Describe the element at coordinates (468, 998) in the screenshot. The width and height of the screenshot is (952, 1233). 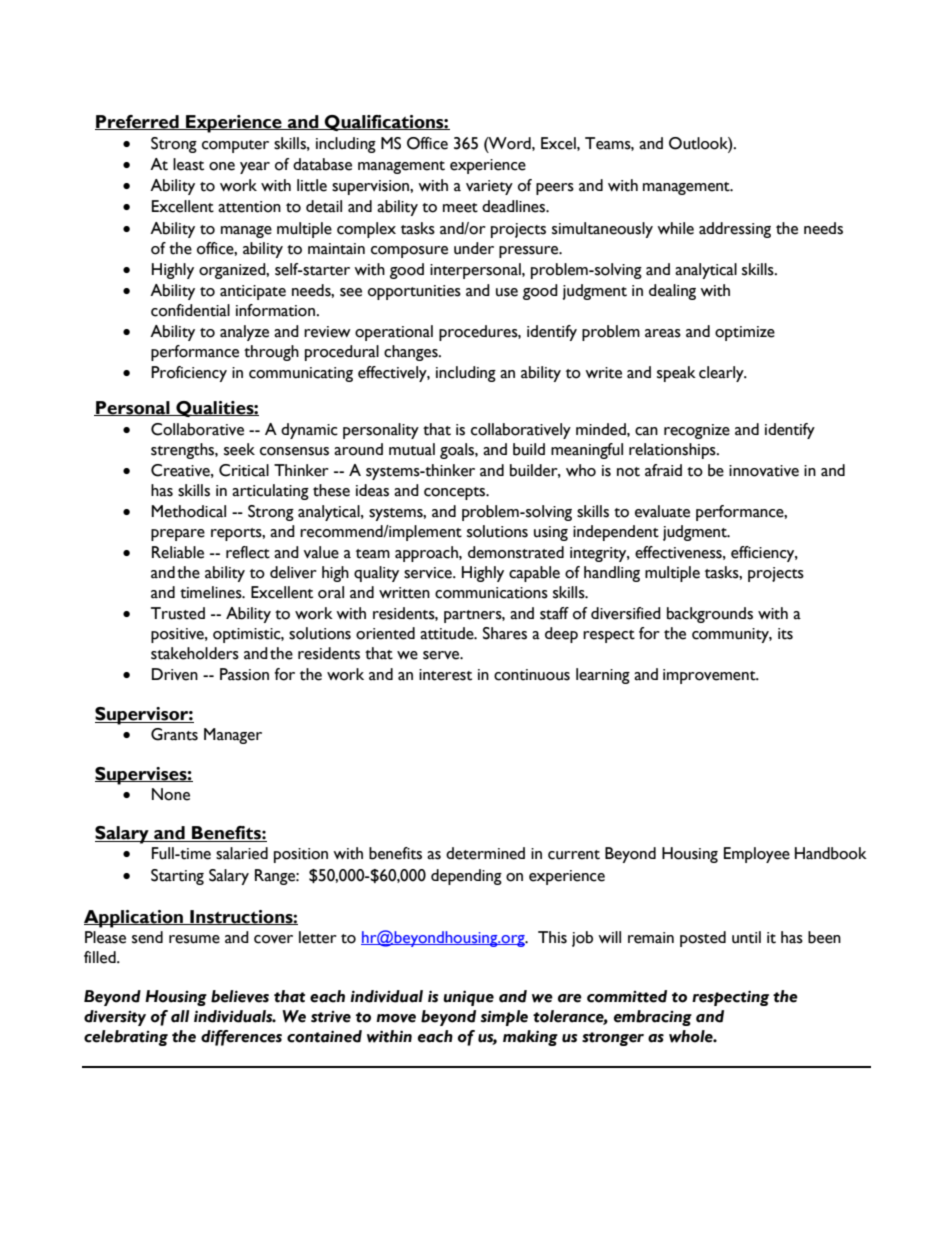
I see `unique` at that location.
